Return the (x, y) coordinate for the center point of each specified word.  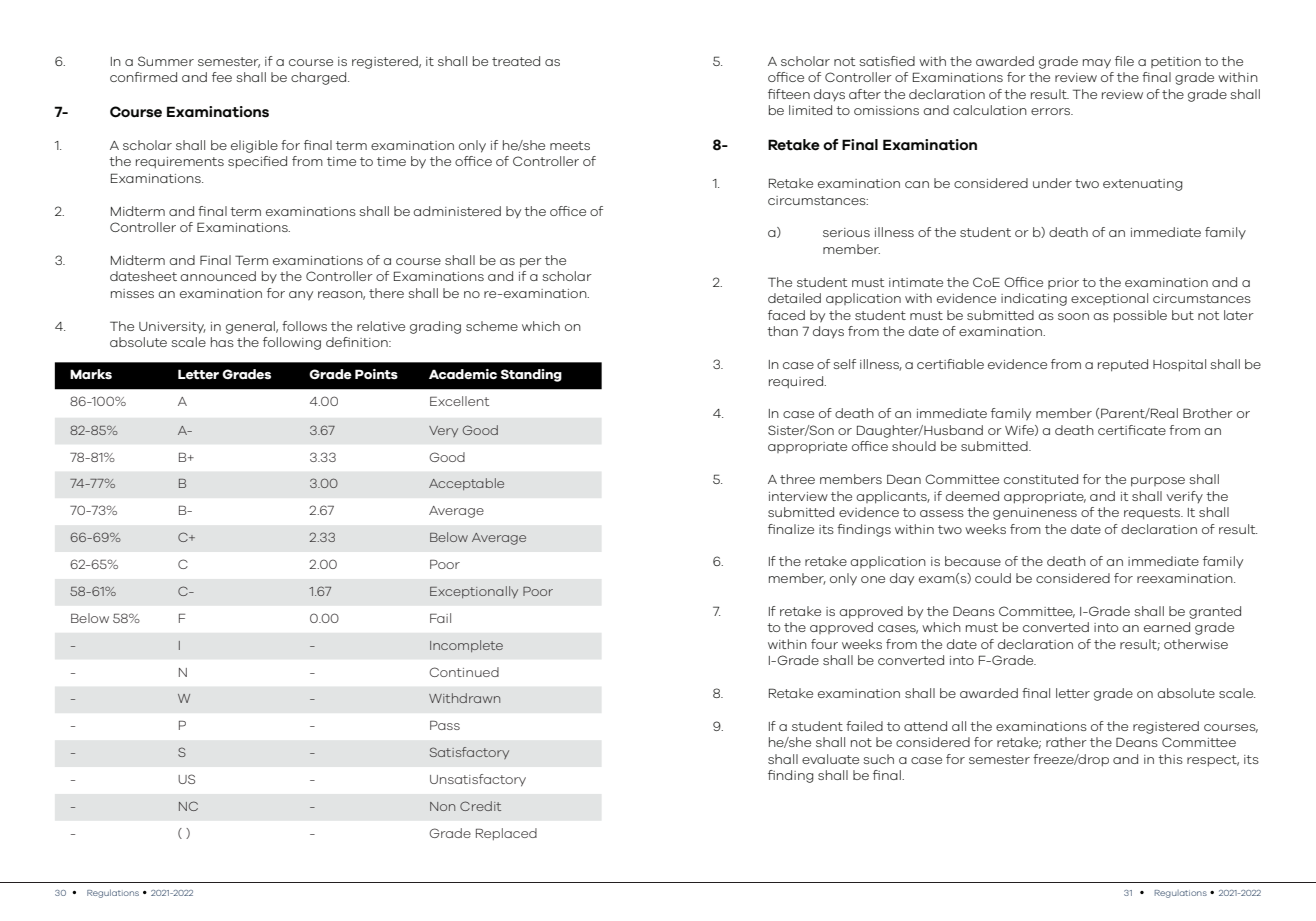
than (782, 331)
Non (442, 806)
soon (1073, 316)
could (993, 578)
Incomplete (466, 646)
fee (222, 77)
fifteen (789, 94)
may (1097, 64)
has (222, 342)
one (873, 579)
